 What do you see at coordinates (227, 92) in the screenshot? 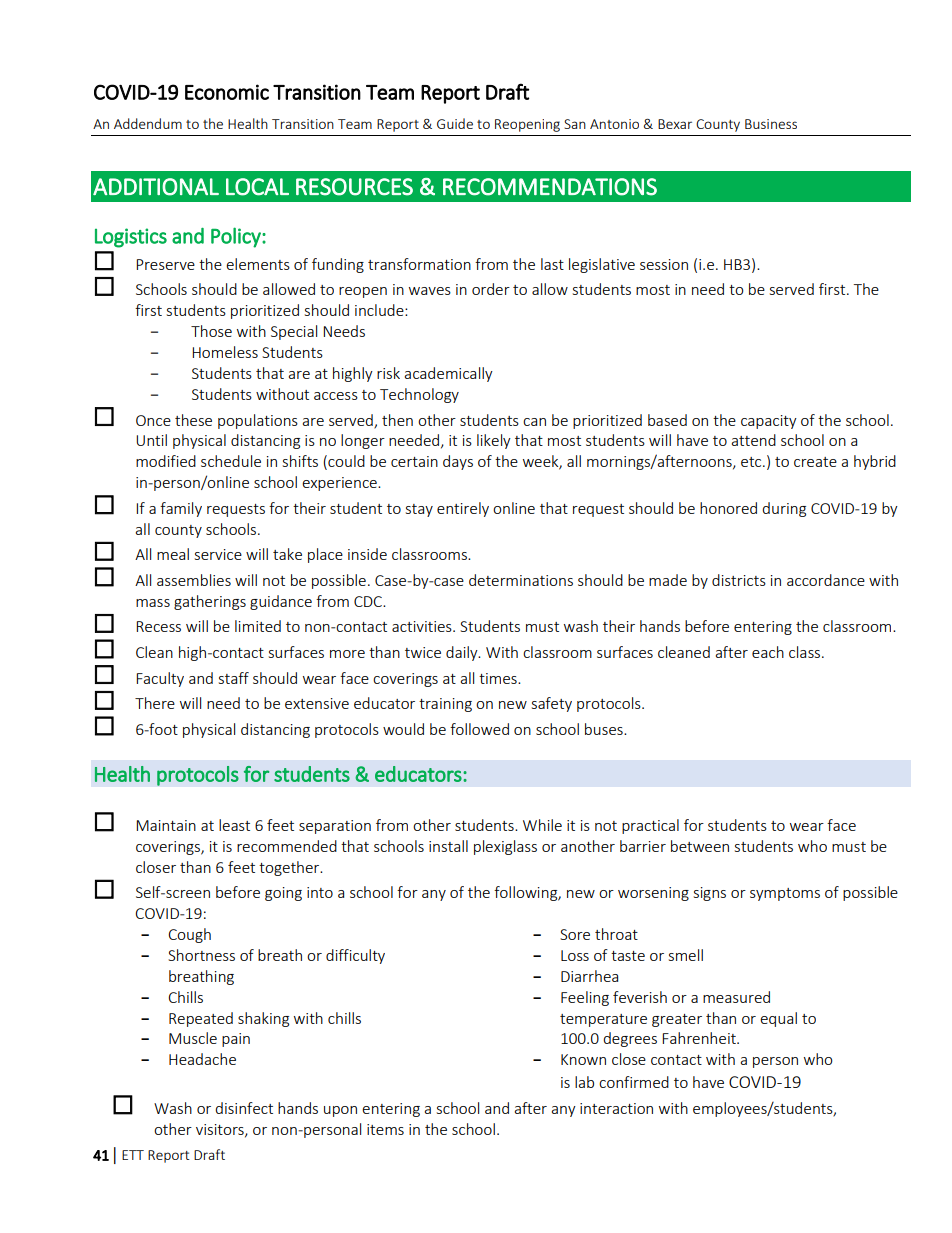
I see `Economic` at bounding box center [227, 92].
